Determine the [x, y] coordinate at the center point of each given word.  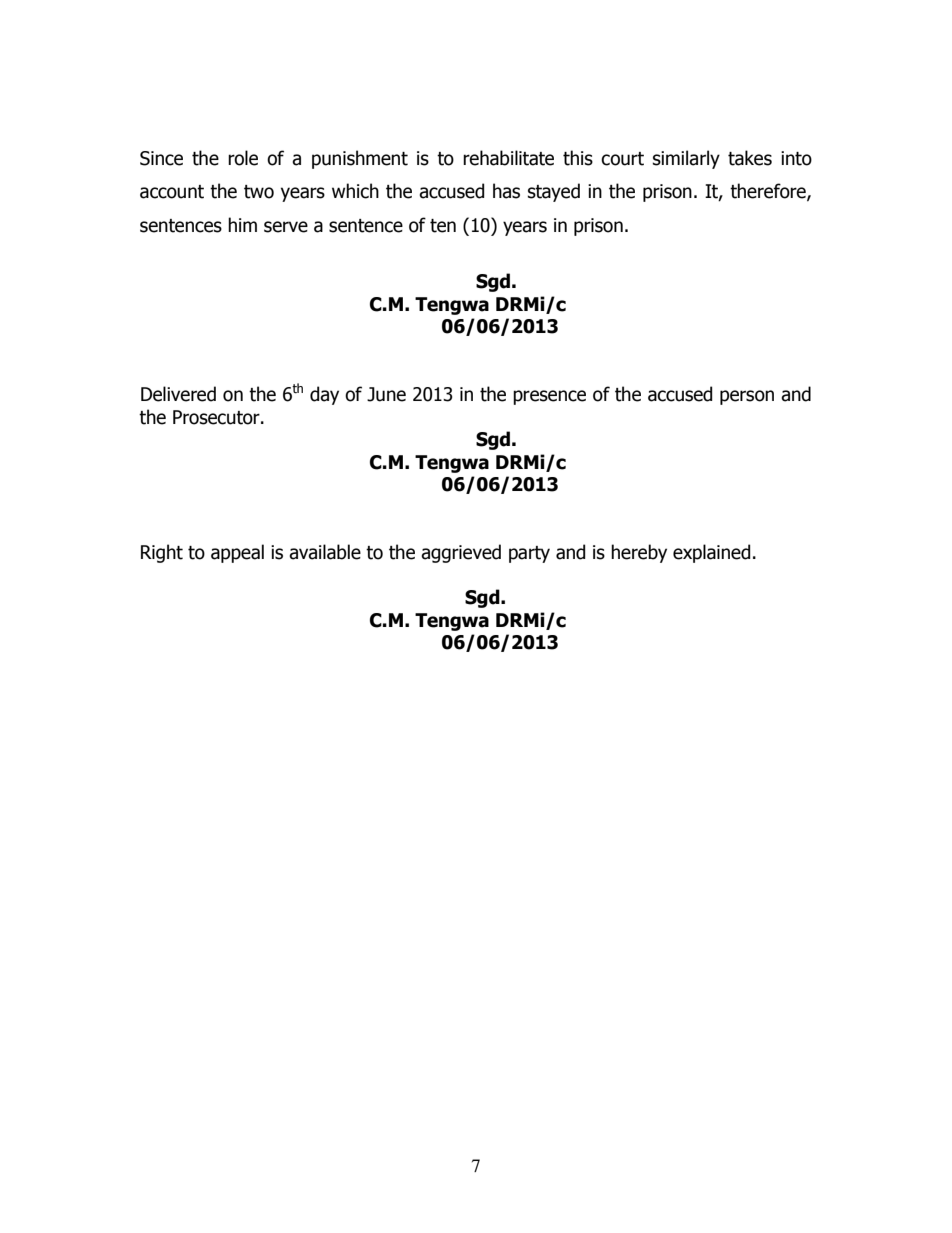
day [324, 395]
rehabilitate [508, 158]
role [243, 158]
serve [286, 227]
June [386, 394]
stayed [554, 192]
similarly [686, 159]
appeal [237, 553]
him [242, 224]
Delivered [178, 394]
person [747, 397]
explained [711, 553]
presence [549, 397]
